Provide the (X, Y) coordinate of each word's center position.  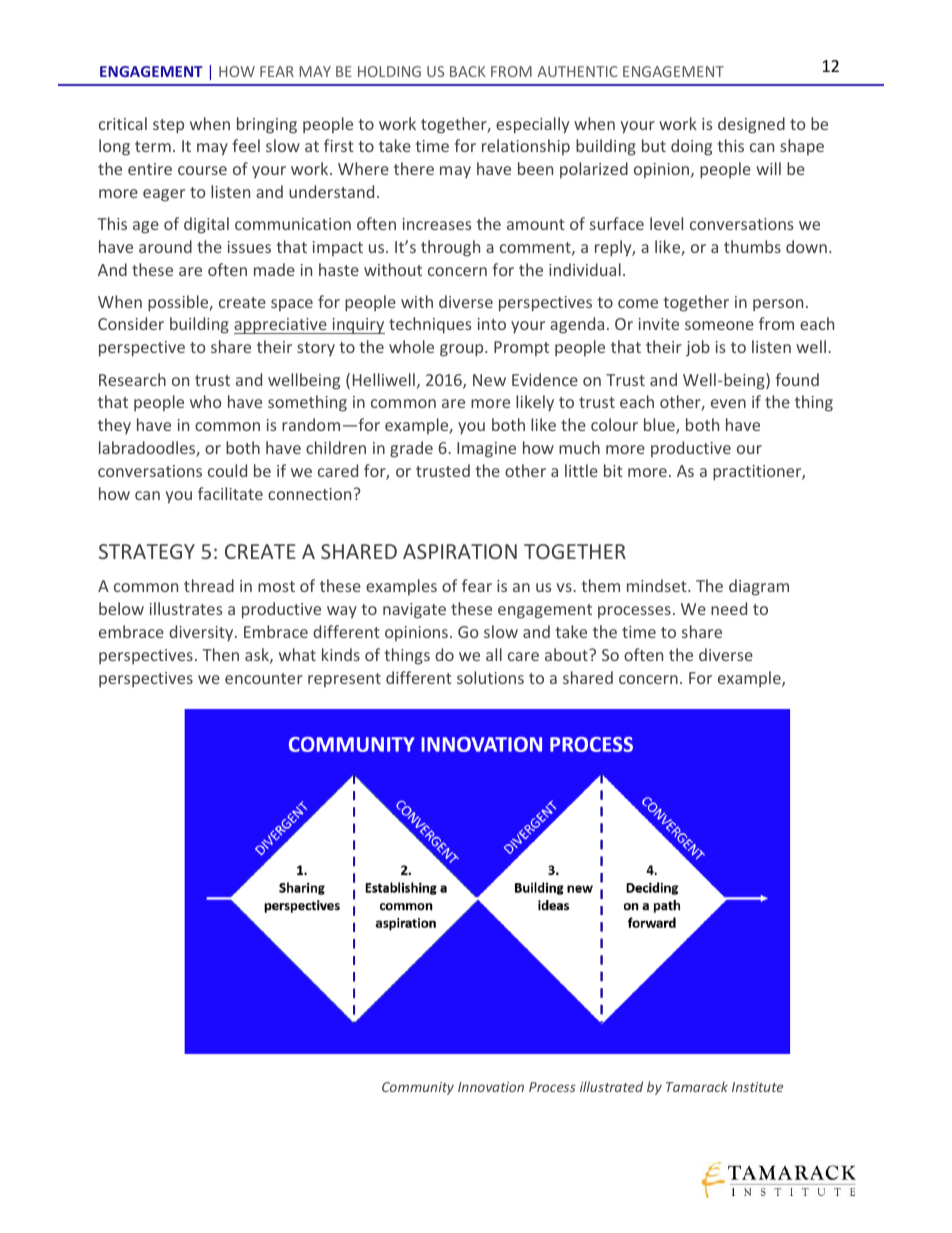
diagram (759, 587)
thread (209, 585)
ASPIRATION (460, 551)
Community (418, 1088)
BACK (468, 71)
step (168, 126)
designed (751, 125)
